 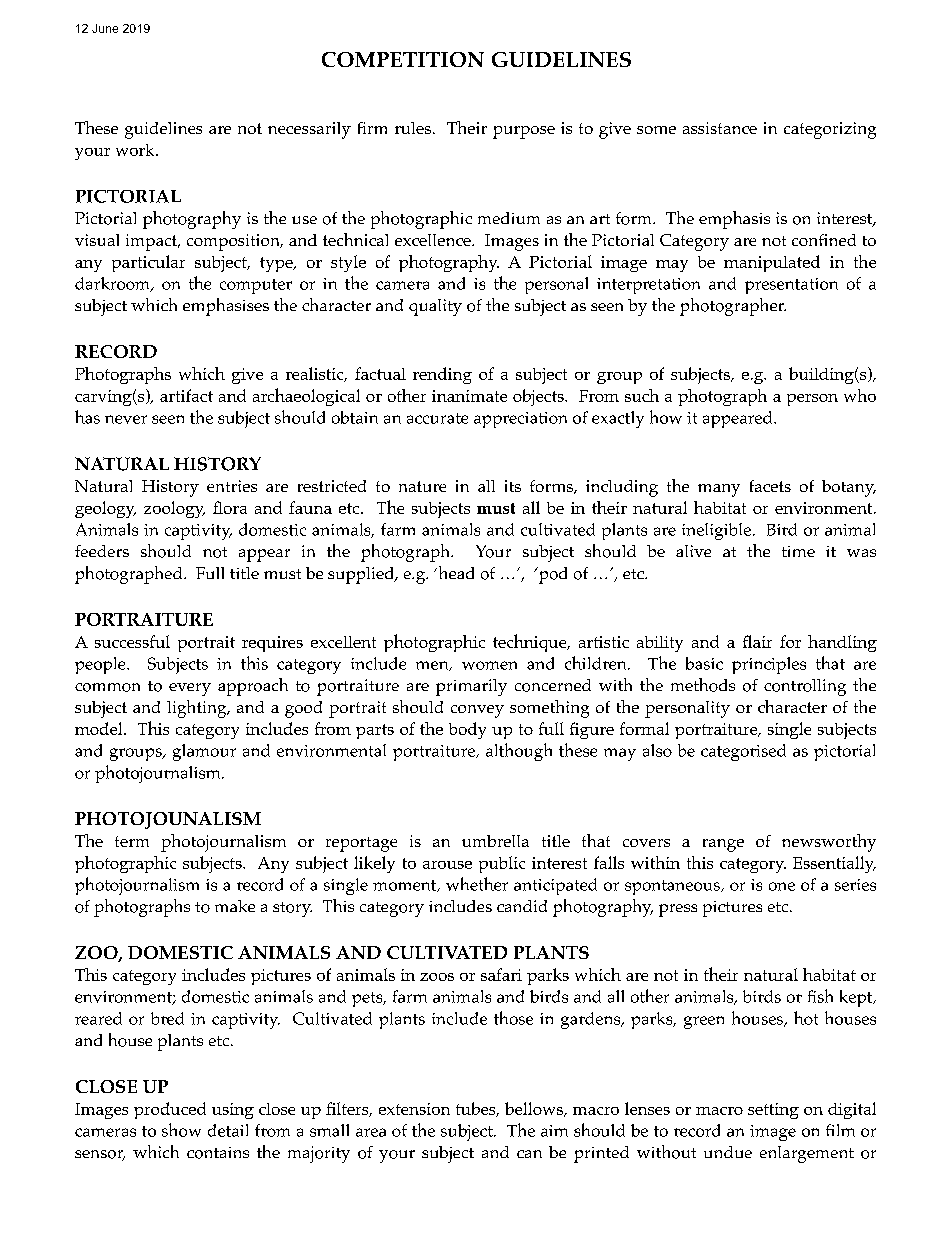 What do you see at coordinates (132, 641) in the image?
I see `successful` at bounding box center [132, 641].
